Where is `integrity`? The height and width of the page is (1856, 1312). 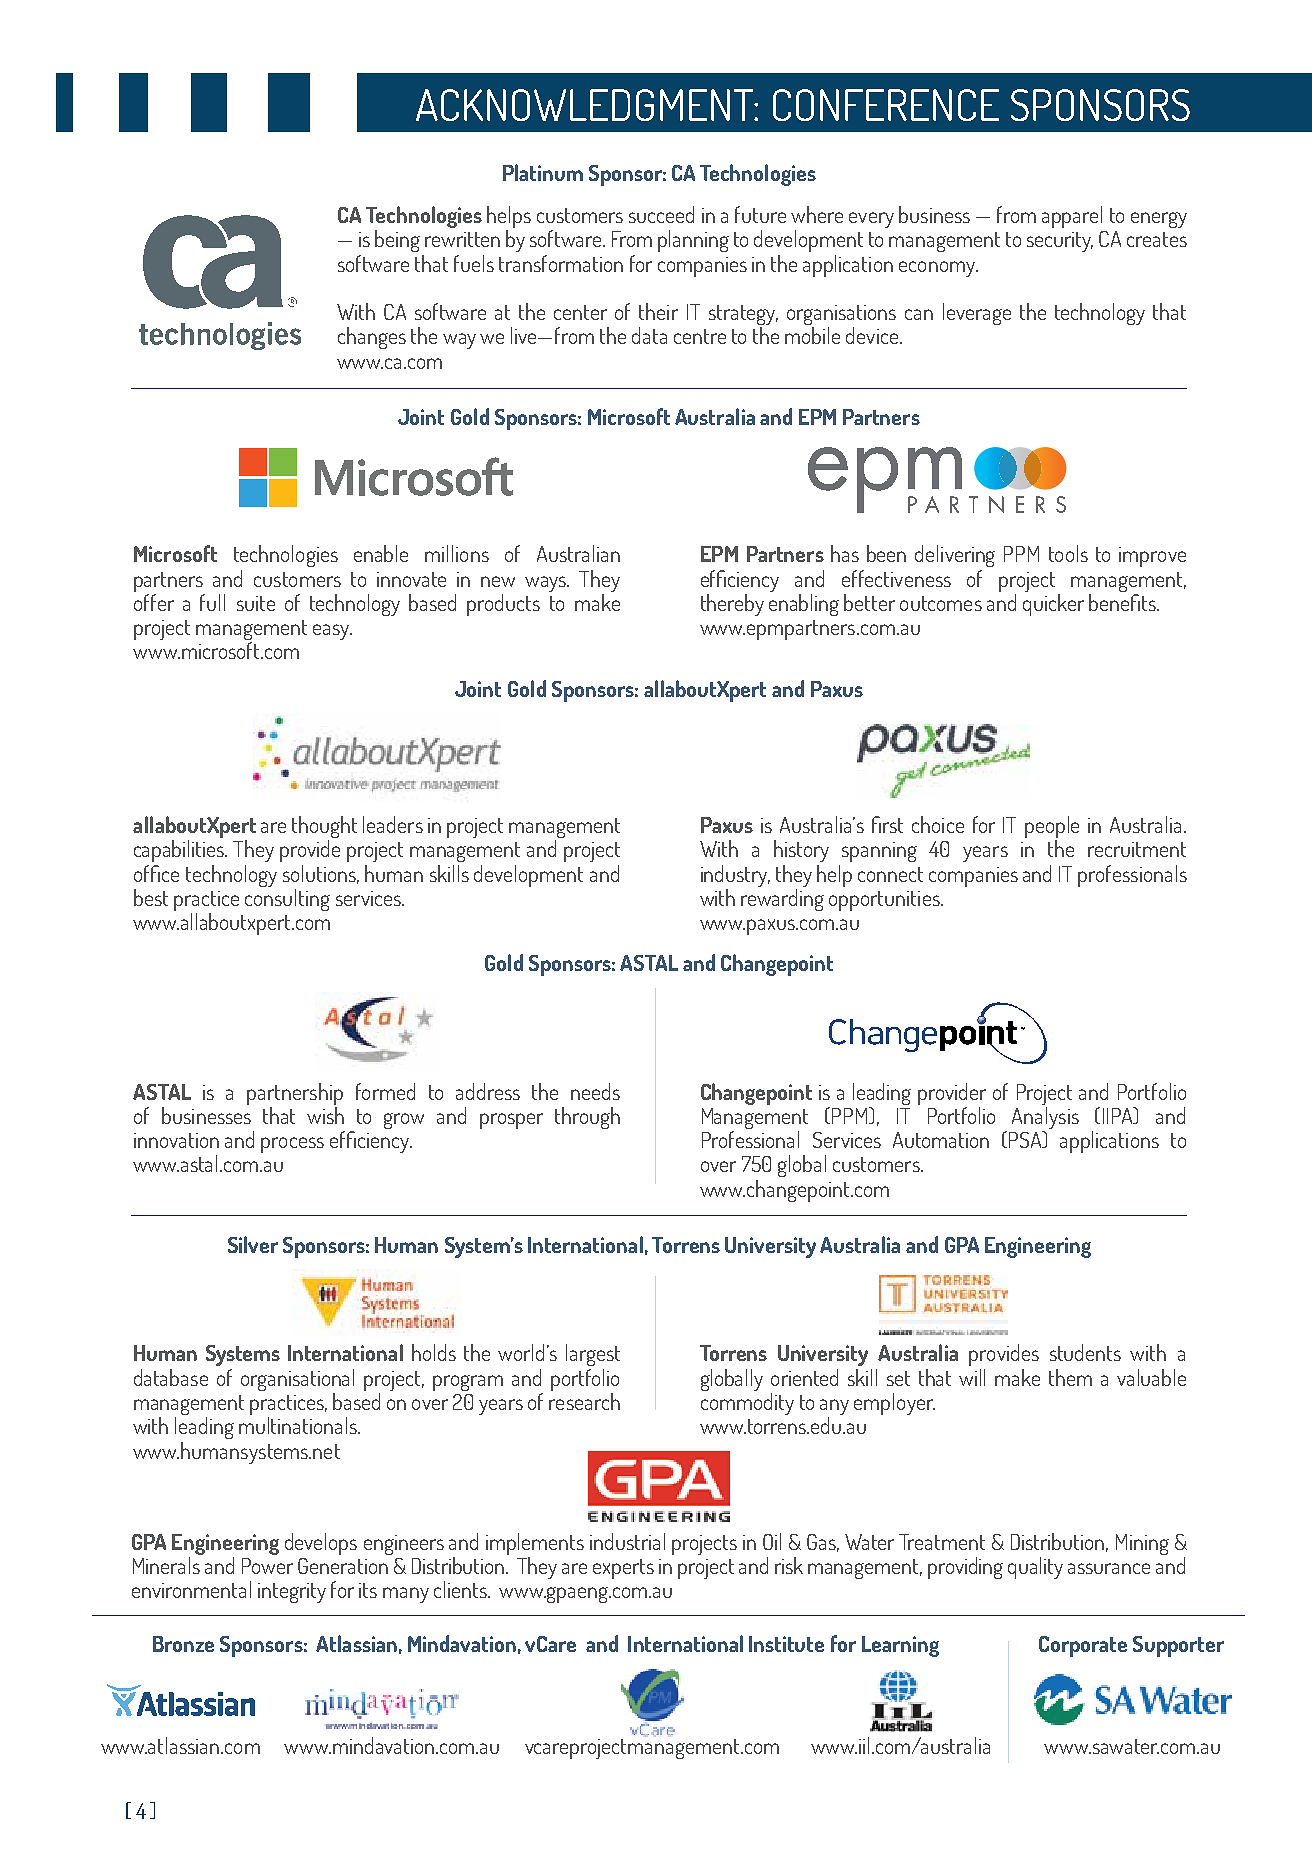
integrity is located at coordinates (292, 1593).
